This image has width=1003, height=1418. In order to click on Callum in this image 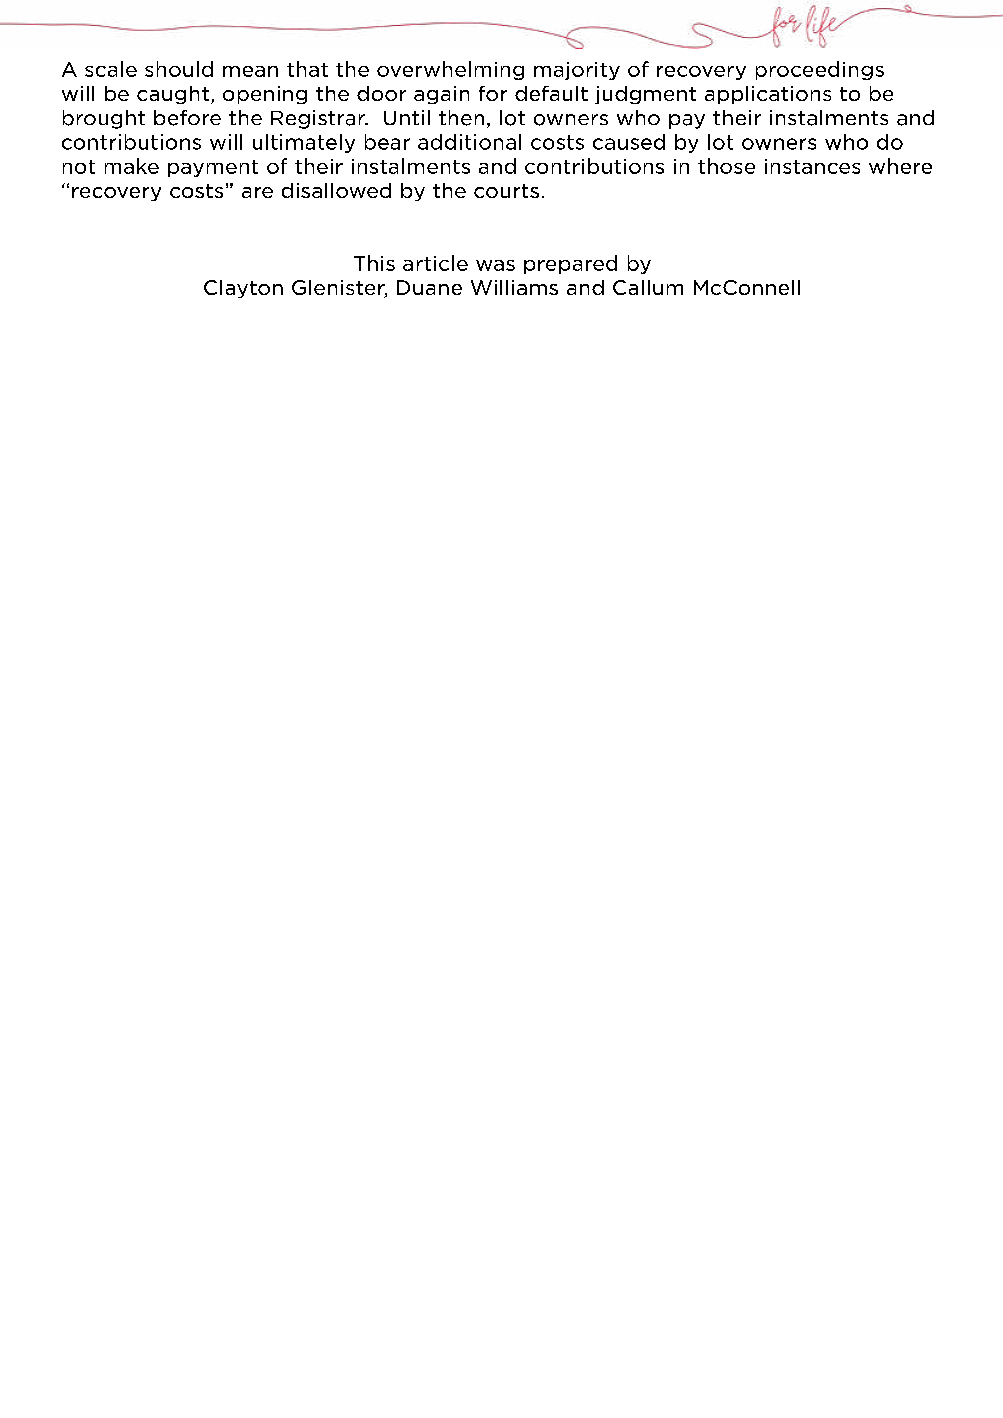, I will do `click(648, 287)`.
